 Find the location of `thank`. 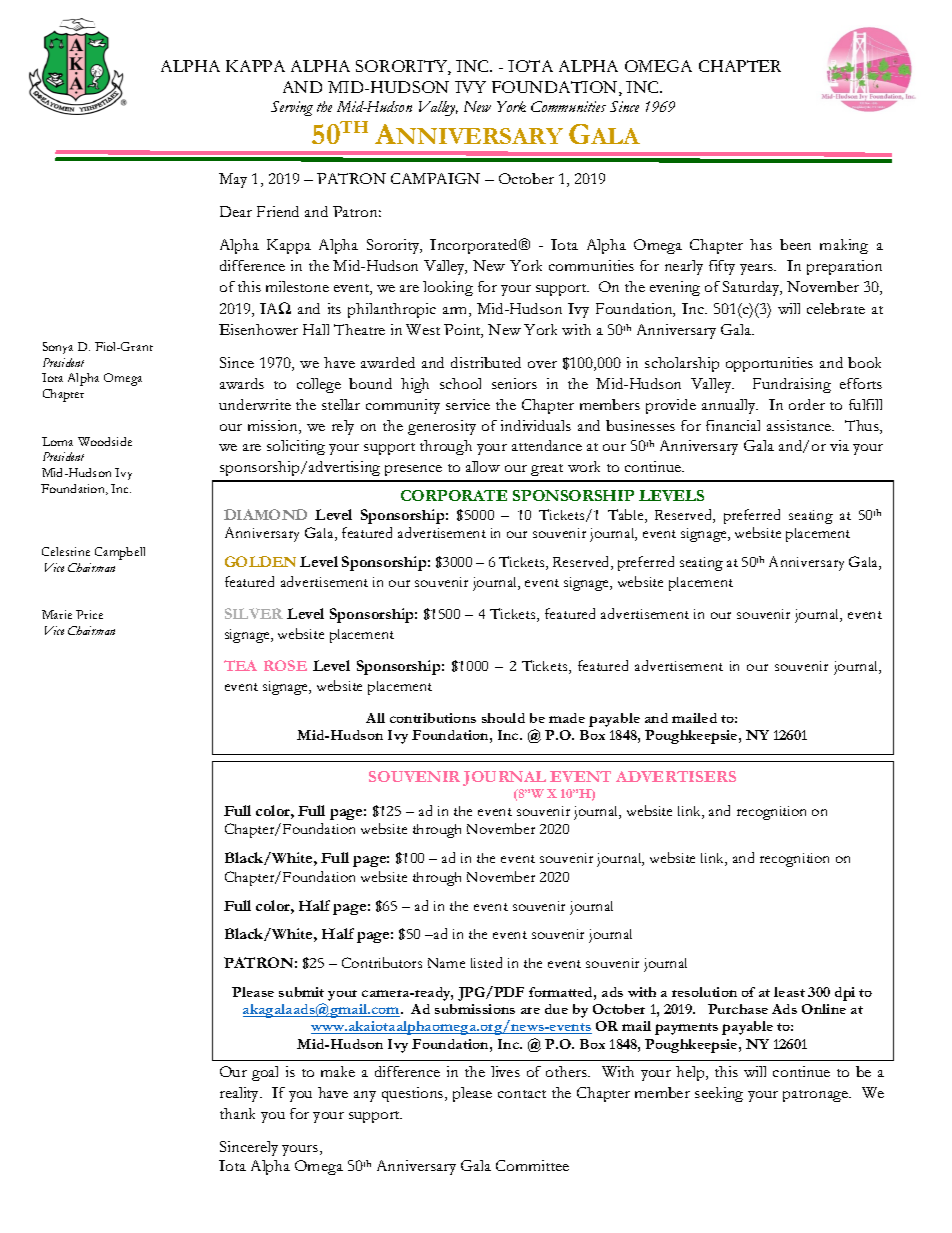

thank is located at coordinates (237, 1113).
